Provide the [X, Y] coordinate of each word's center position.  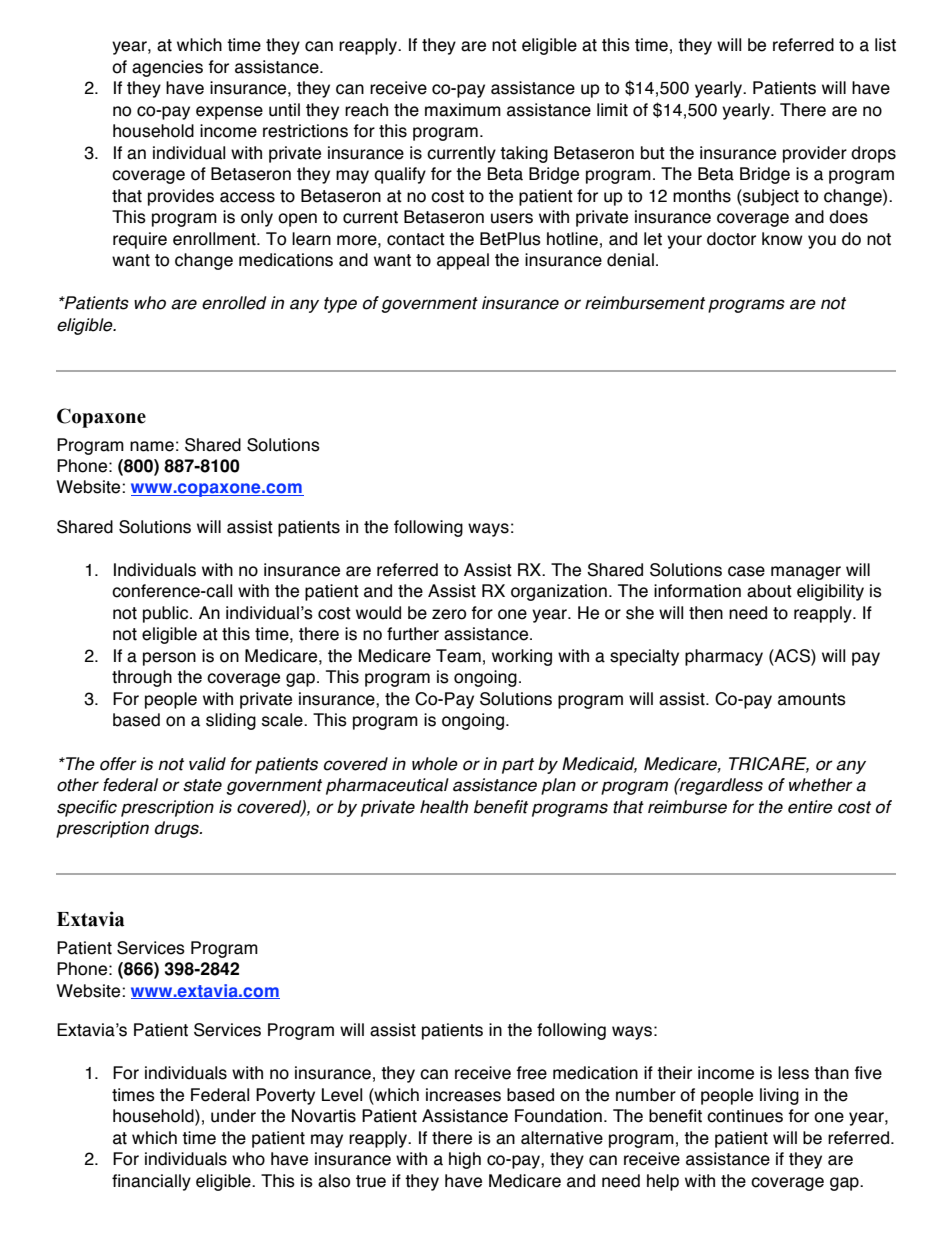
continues [745, 1116]
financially [151, 1182]
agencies [167, 68]
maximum [463, 110]
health [444, 807]
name [152, 446]
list [885, 45]
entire [810, 807]
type [340, 305]
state [202, 785]
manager [806, 573]
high [465, 1160]
